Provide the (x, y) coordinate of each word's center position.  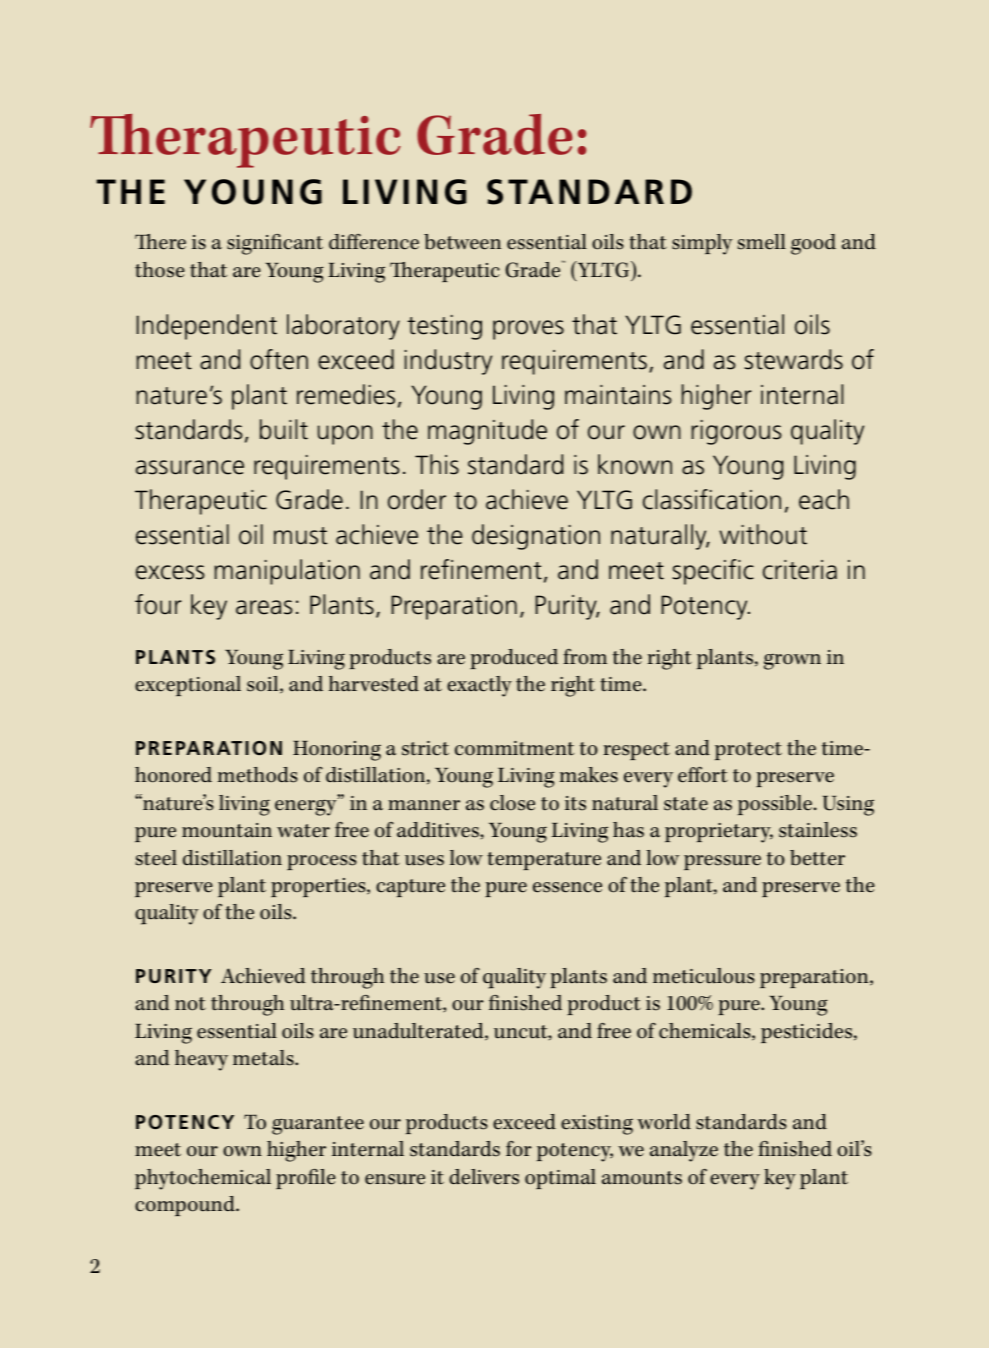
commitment (514, 748)
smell (762, 242)
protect (748, 751)
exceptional (188, 686)
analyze (684, 1151)
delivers (484, 1177)
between (462, 242)
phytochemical (203, 1179)
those (160, 270)
